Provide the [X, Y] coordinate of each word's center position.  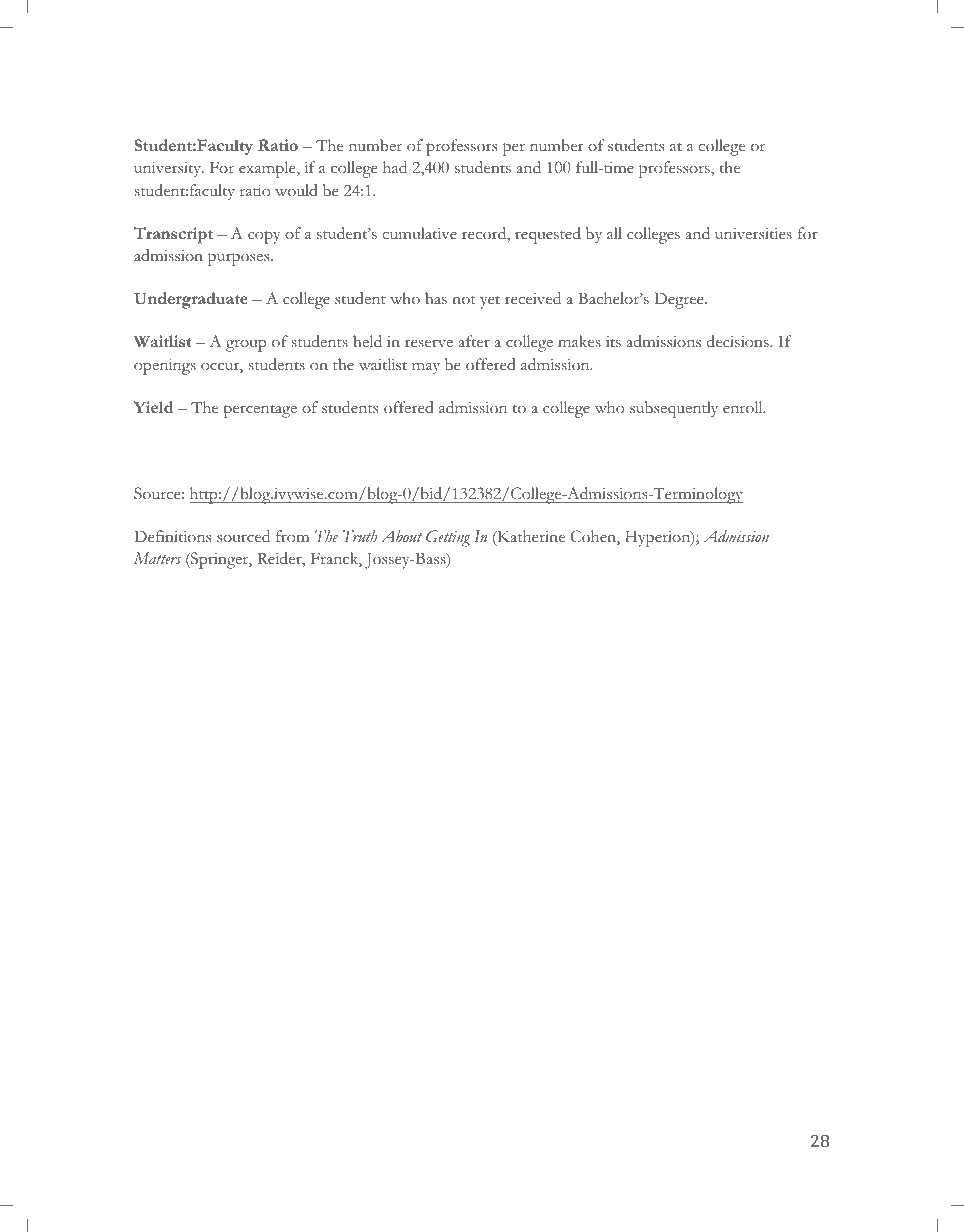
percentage [260, 411]
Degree [680, 300]
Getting [448, 538]
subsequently [674, 409]
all [614, 233]
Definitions [172, 536]
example [268, 169]
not [464, 299]
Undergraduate [191, 300]
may [426, 369]
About [401, 536]
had [395, 167]
